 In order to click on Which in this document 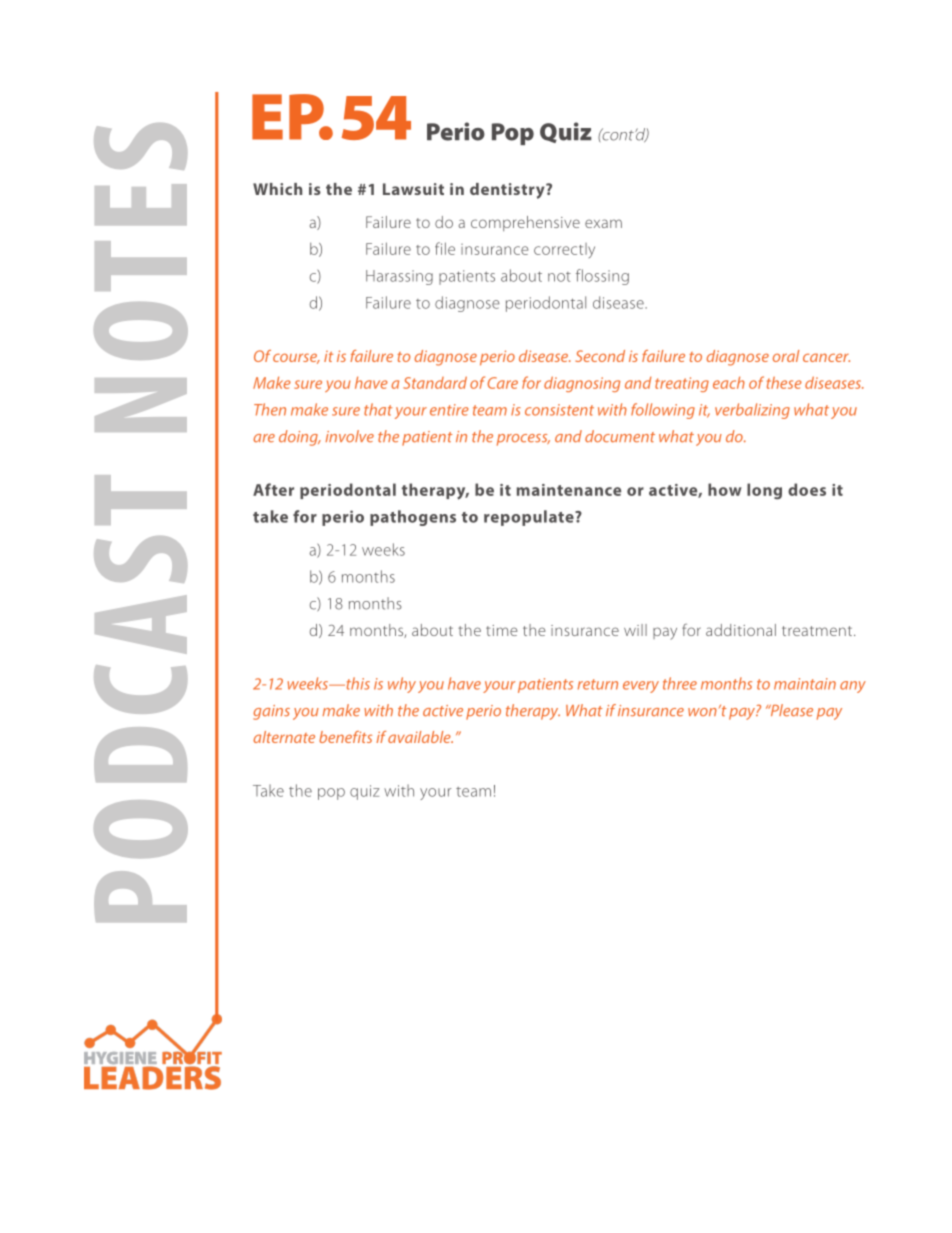, I will do `click(277, 189)`.
